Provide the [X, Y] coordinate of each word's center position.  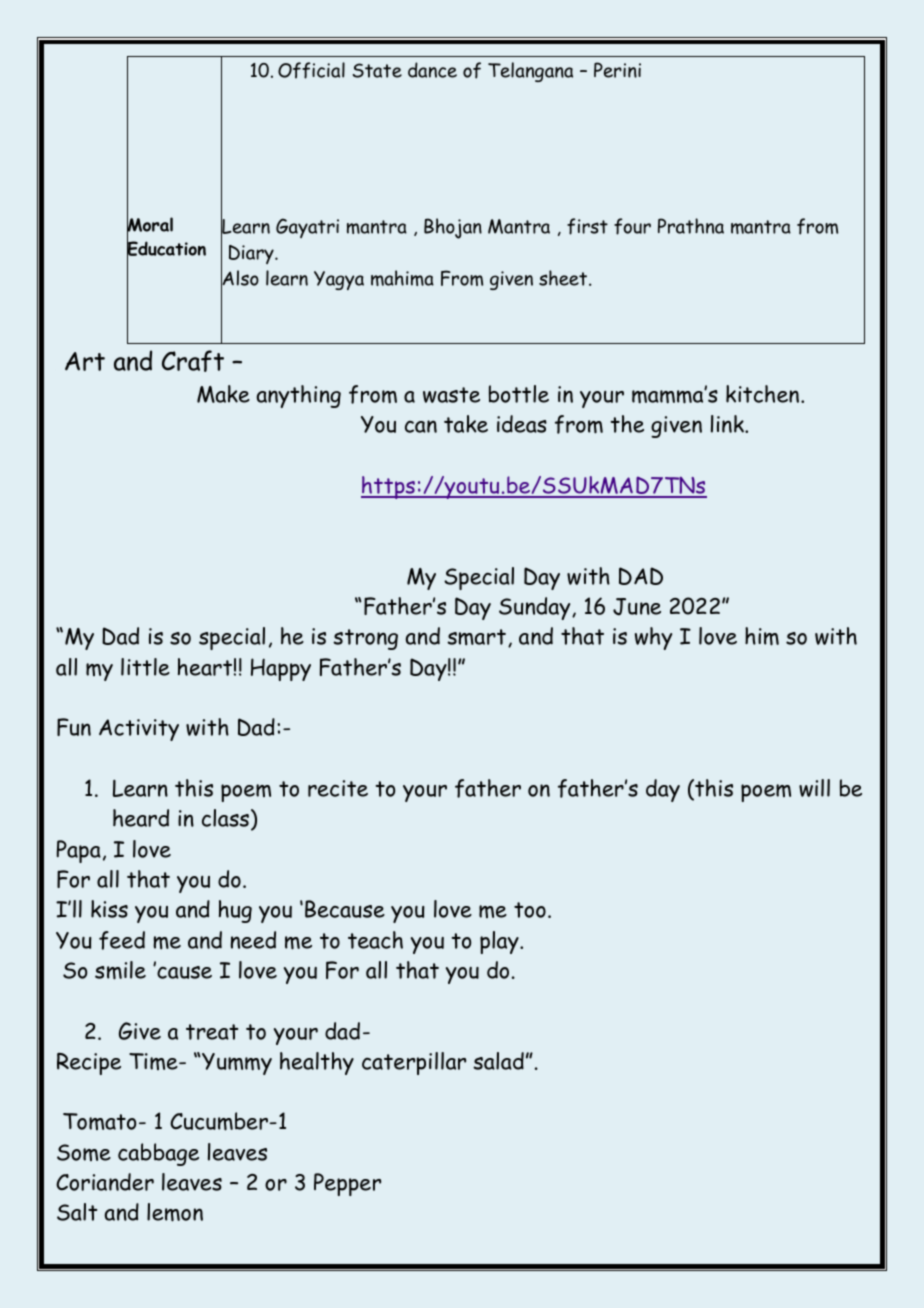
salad [498, 1061]
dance [432, 70]
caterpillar [414, 1063]
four [632, 226]
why [653, 638]
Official [311, 70]
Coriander [105, 1182]
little [145, 667]
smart [476, 637]
